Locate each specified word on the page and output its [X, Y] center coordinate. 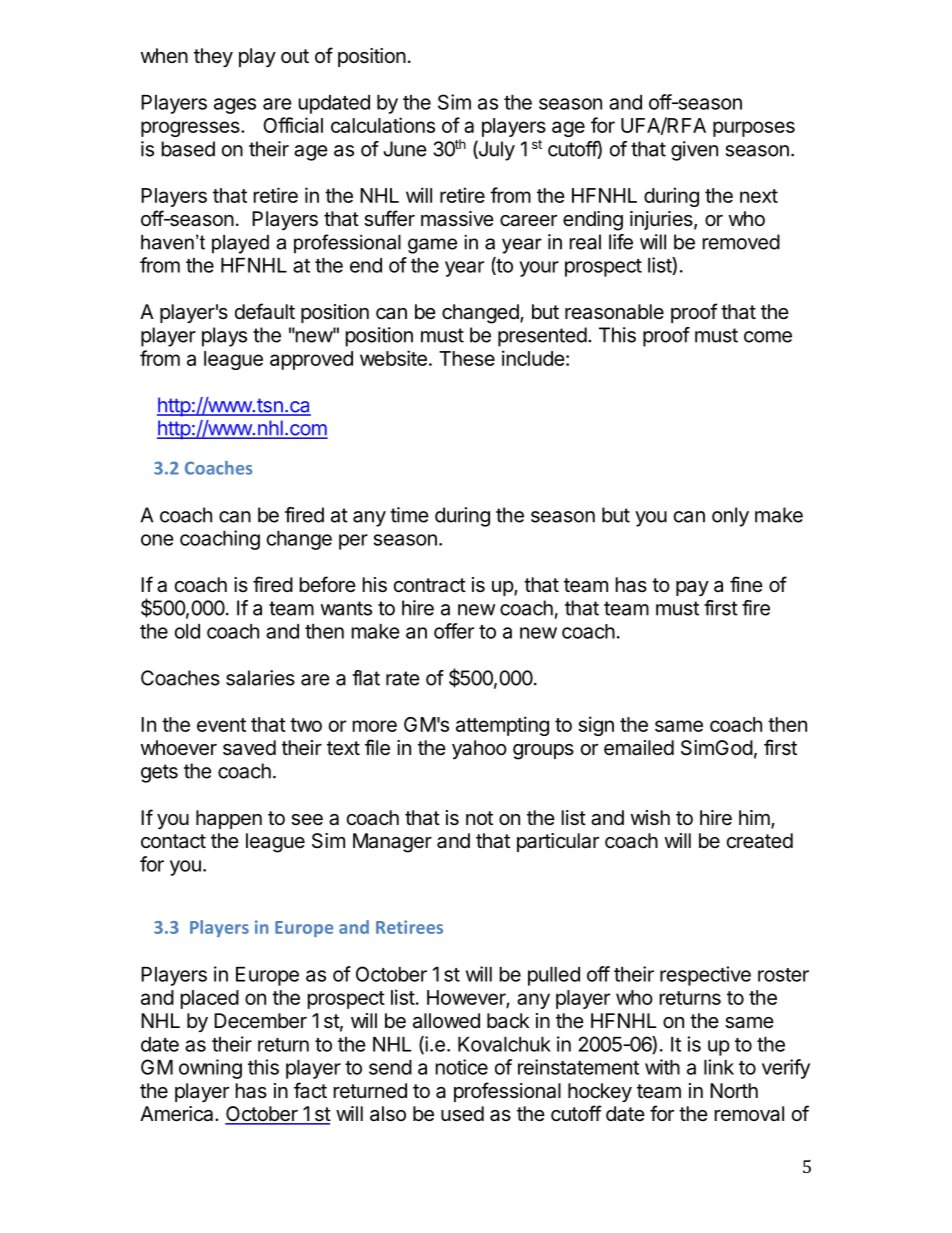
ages [235, 106]
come [768, 337]
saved [249, 748]
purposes [754, 129]
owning [210, 1069]
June [405, 149]
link [719, 1067]
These [467, 358]
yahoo [479, 749]
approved [311, 360]
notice [462, 1067]
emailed [639, 748]
